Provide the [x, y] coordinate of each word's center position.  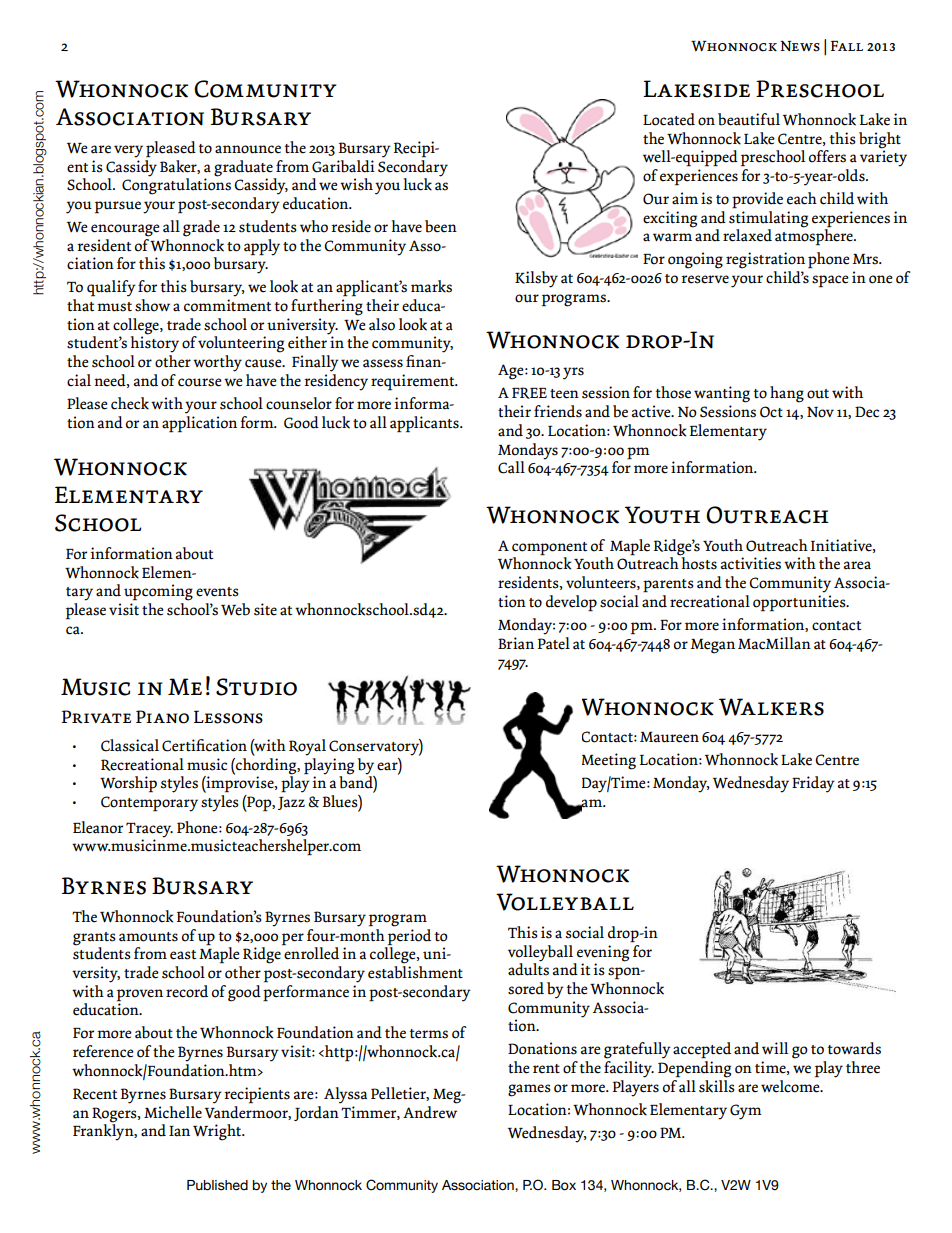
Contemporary [149, 804]
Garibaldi [343, 166]
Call [511, 467]
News [800, 46]
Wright [218, 1132]
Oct [771, 412]
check [130, 403]
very [128, 151]
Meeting [609, 761]
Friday [813, 784]
